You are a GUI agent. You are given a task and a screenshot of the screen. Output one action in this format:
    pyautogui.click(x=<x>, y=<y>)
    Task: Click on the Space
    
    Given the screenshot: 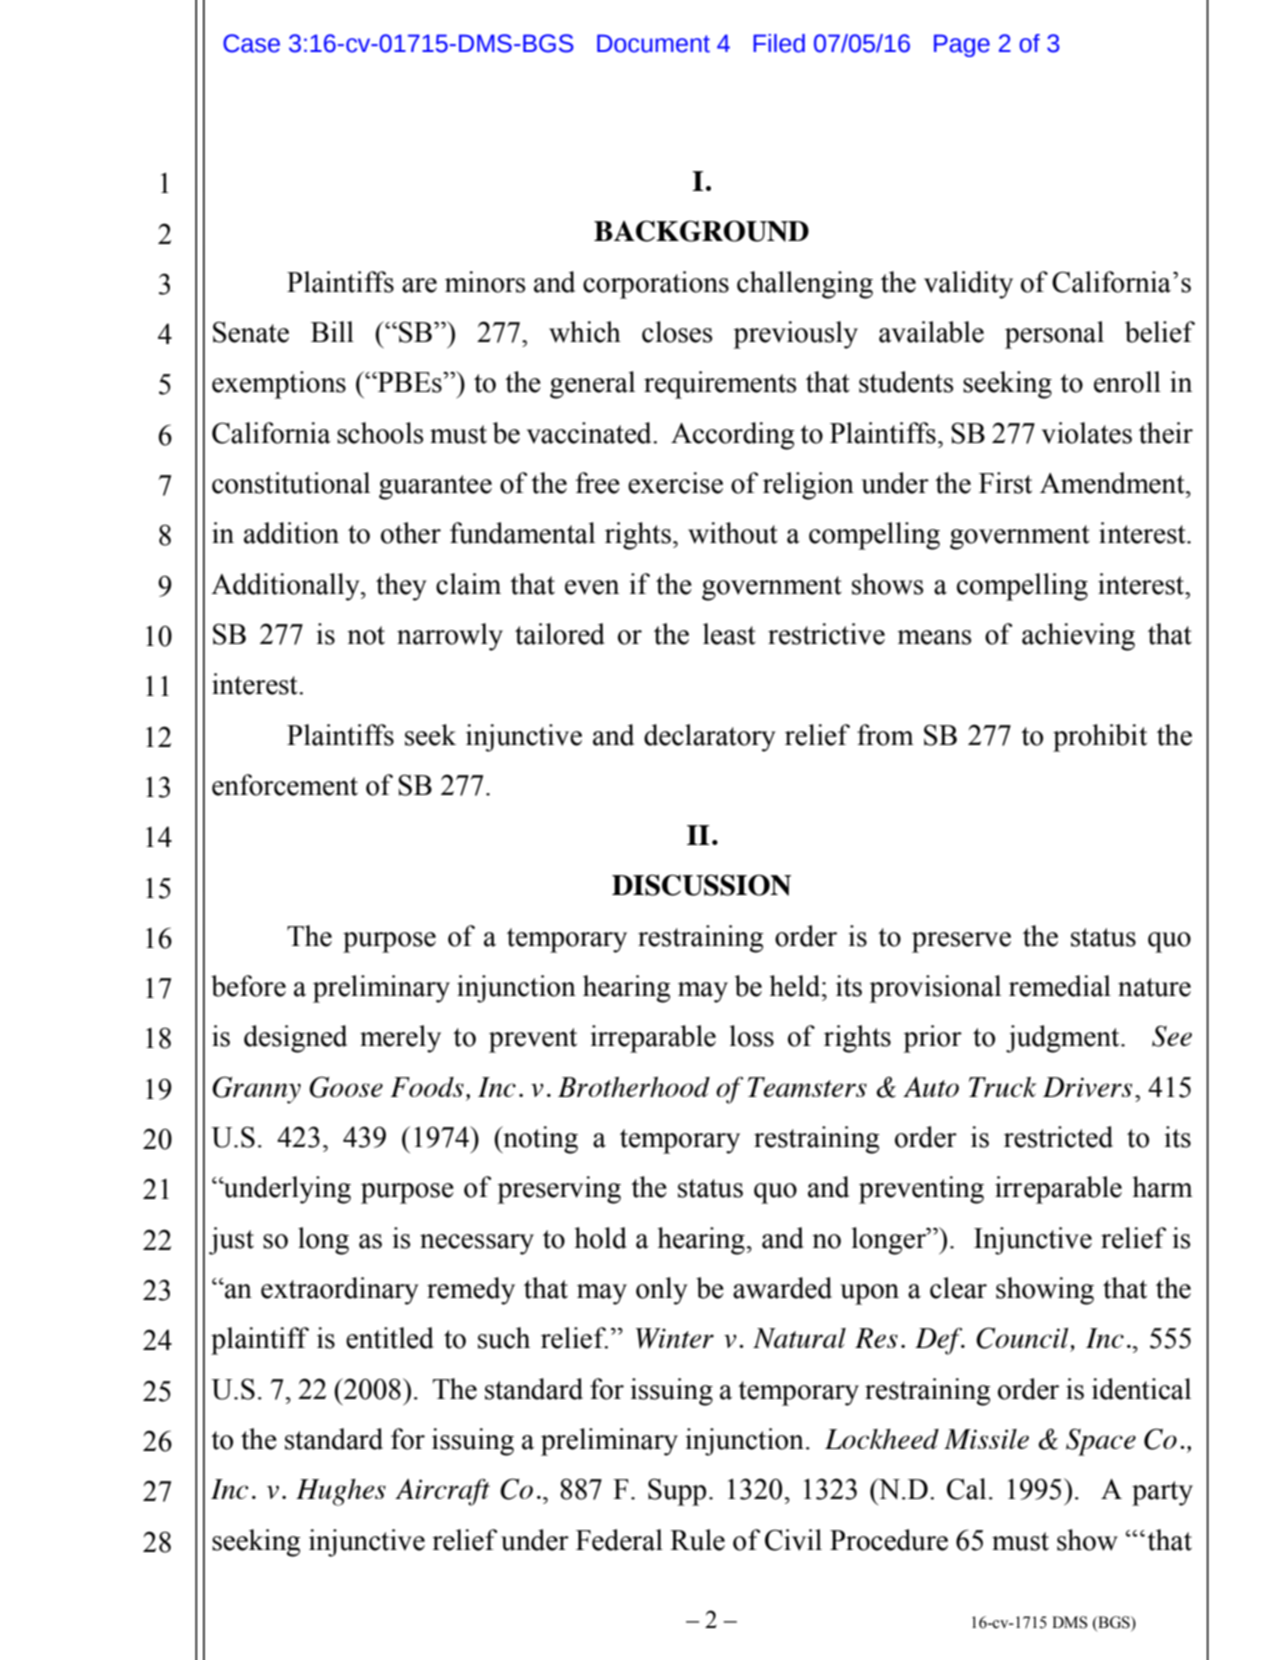 What is the action you would take?
    pyautogui.click(x=1101, y=1442)
